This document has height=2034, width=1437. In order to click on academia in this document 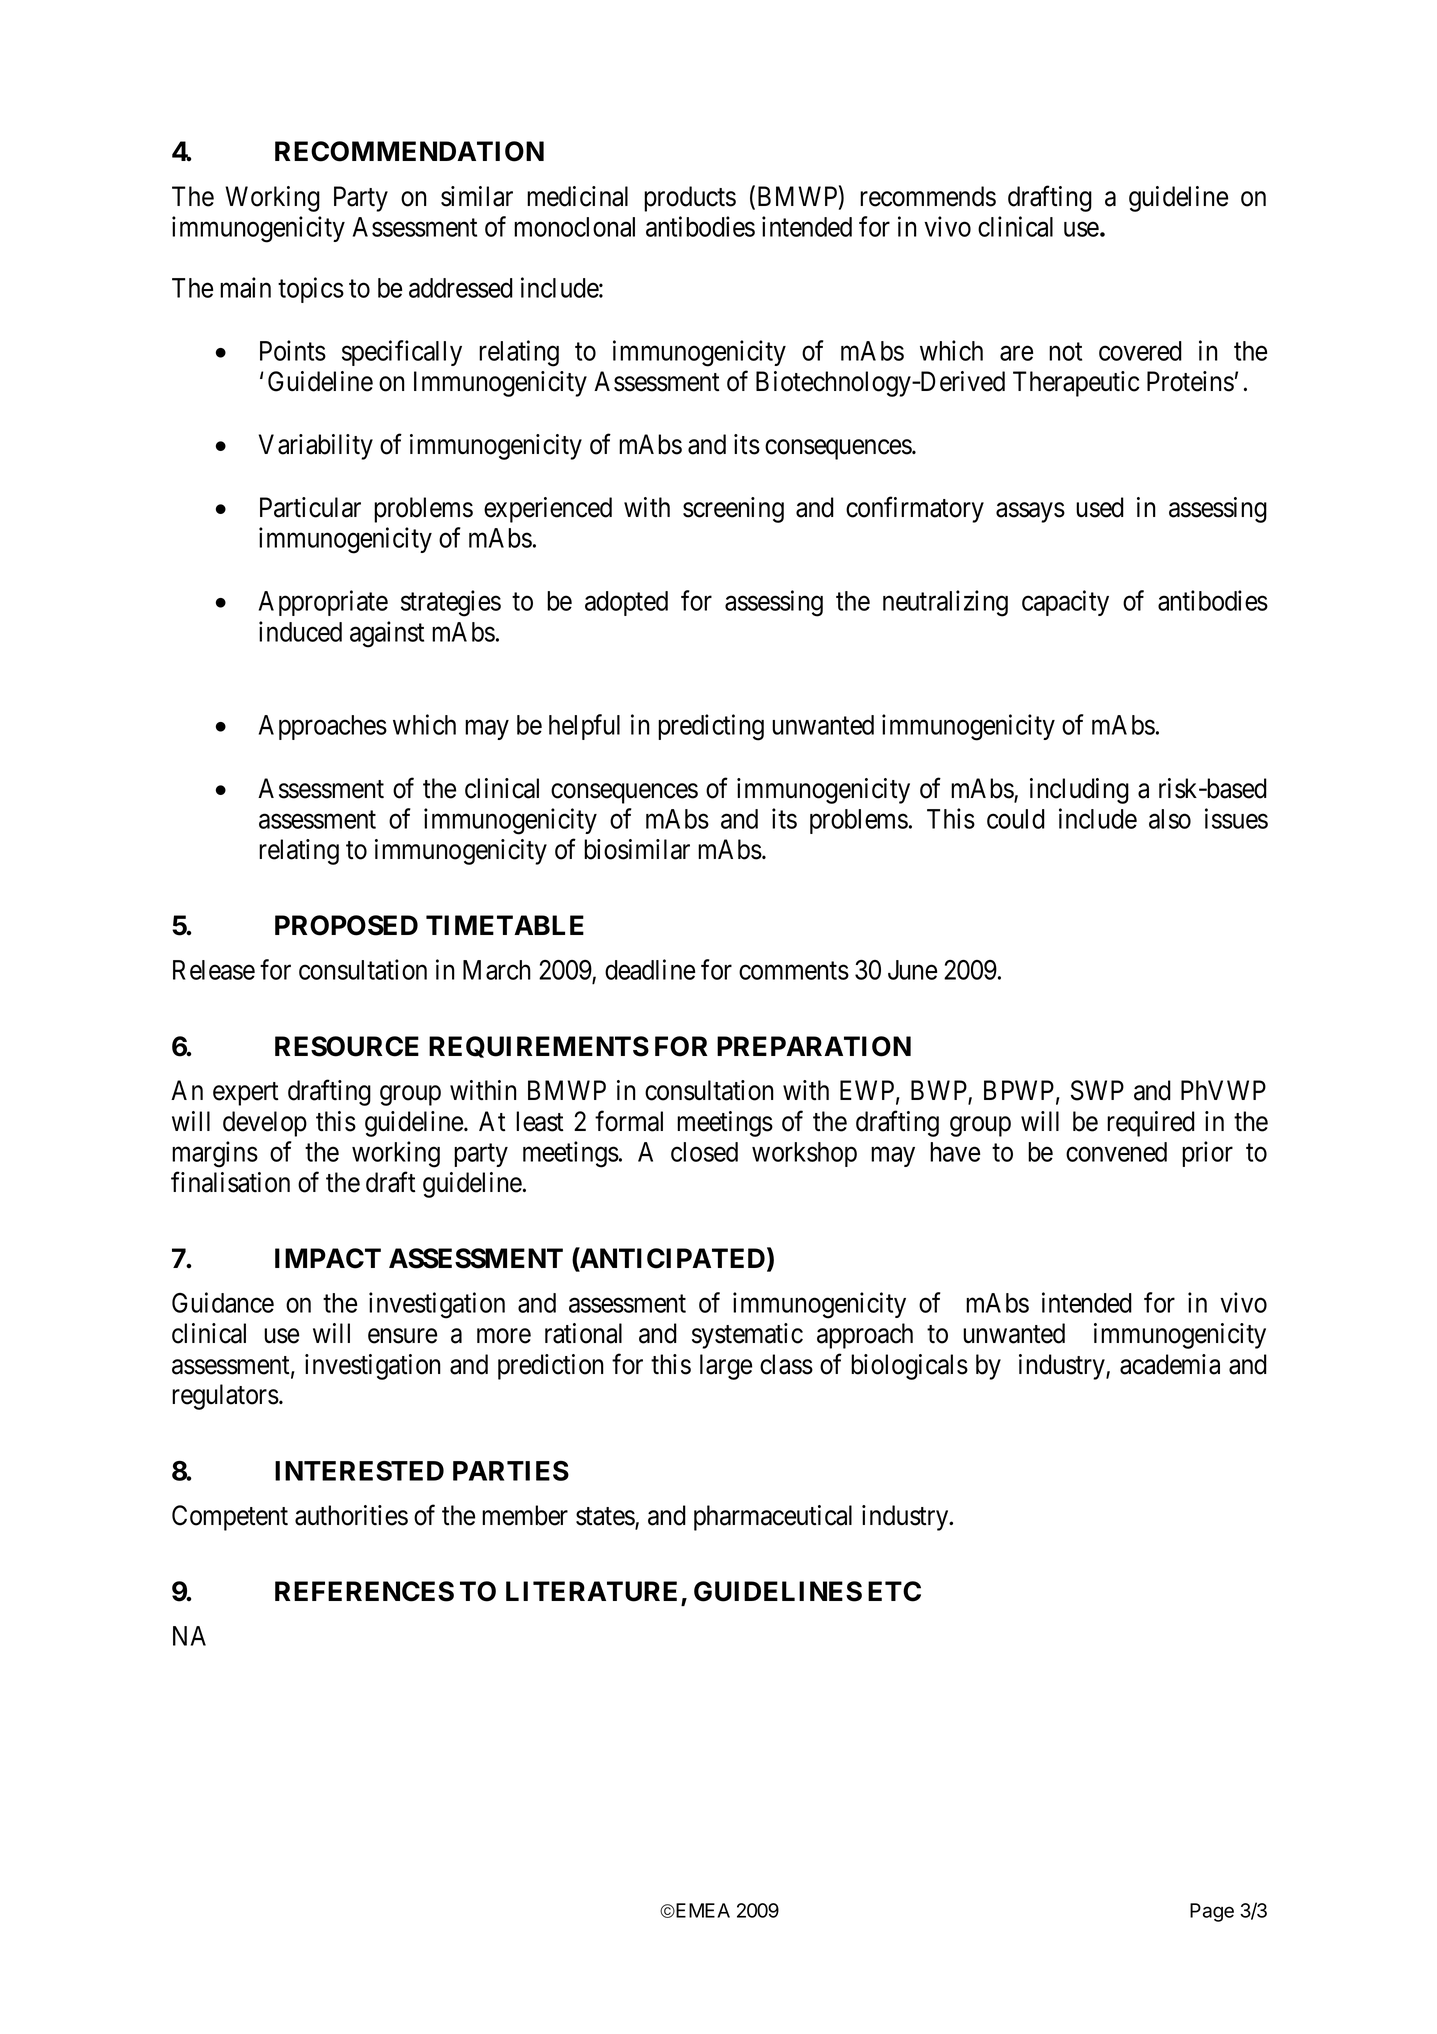, I will do `click(1170, 1364)`.
